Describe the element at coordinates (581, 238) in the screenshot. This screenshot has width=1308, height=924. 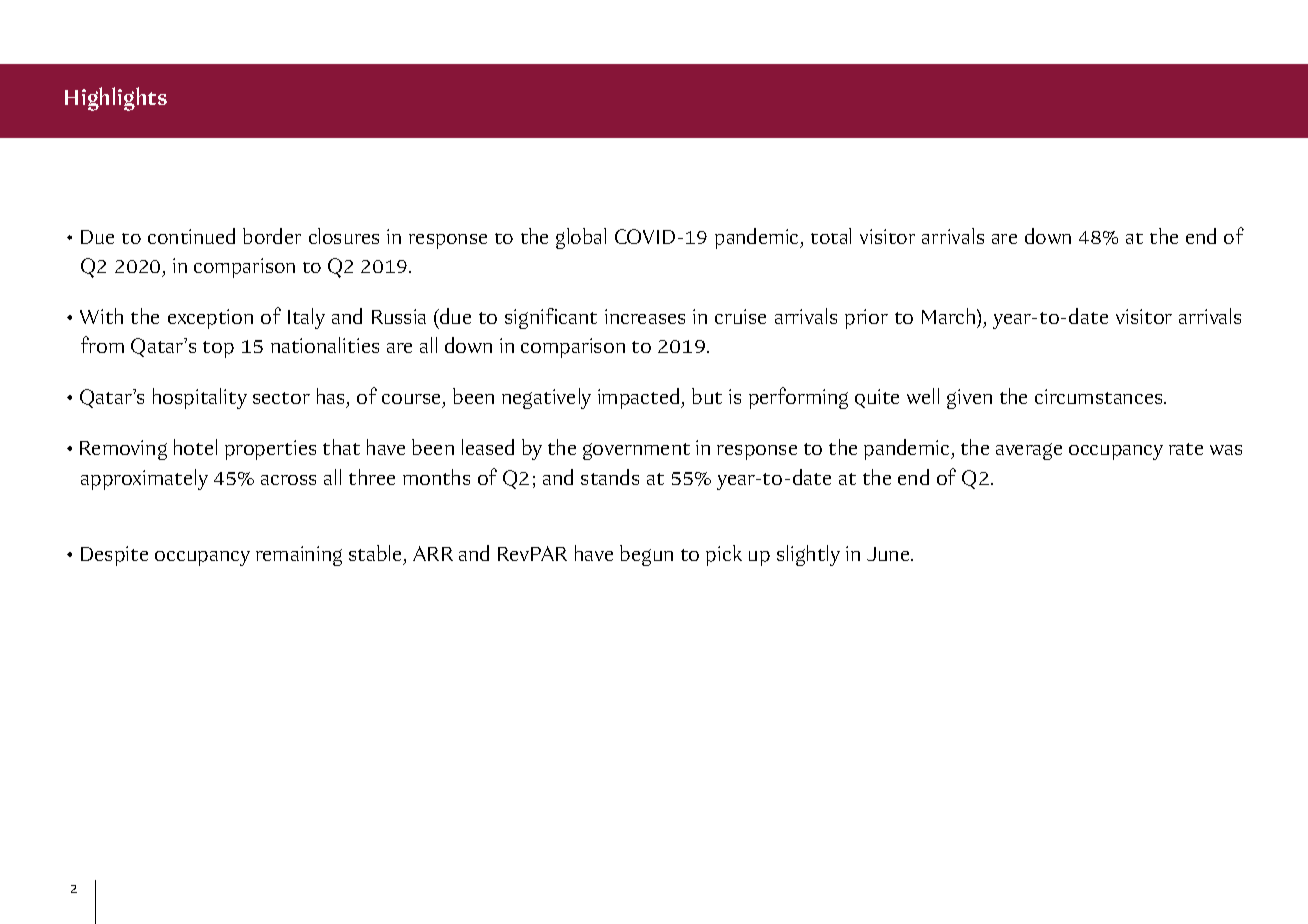
I see `global` at that location.
